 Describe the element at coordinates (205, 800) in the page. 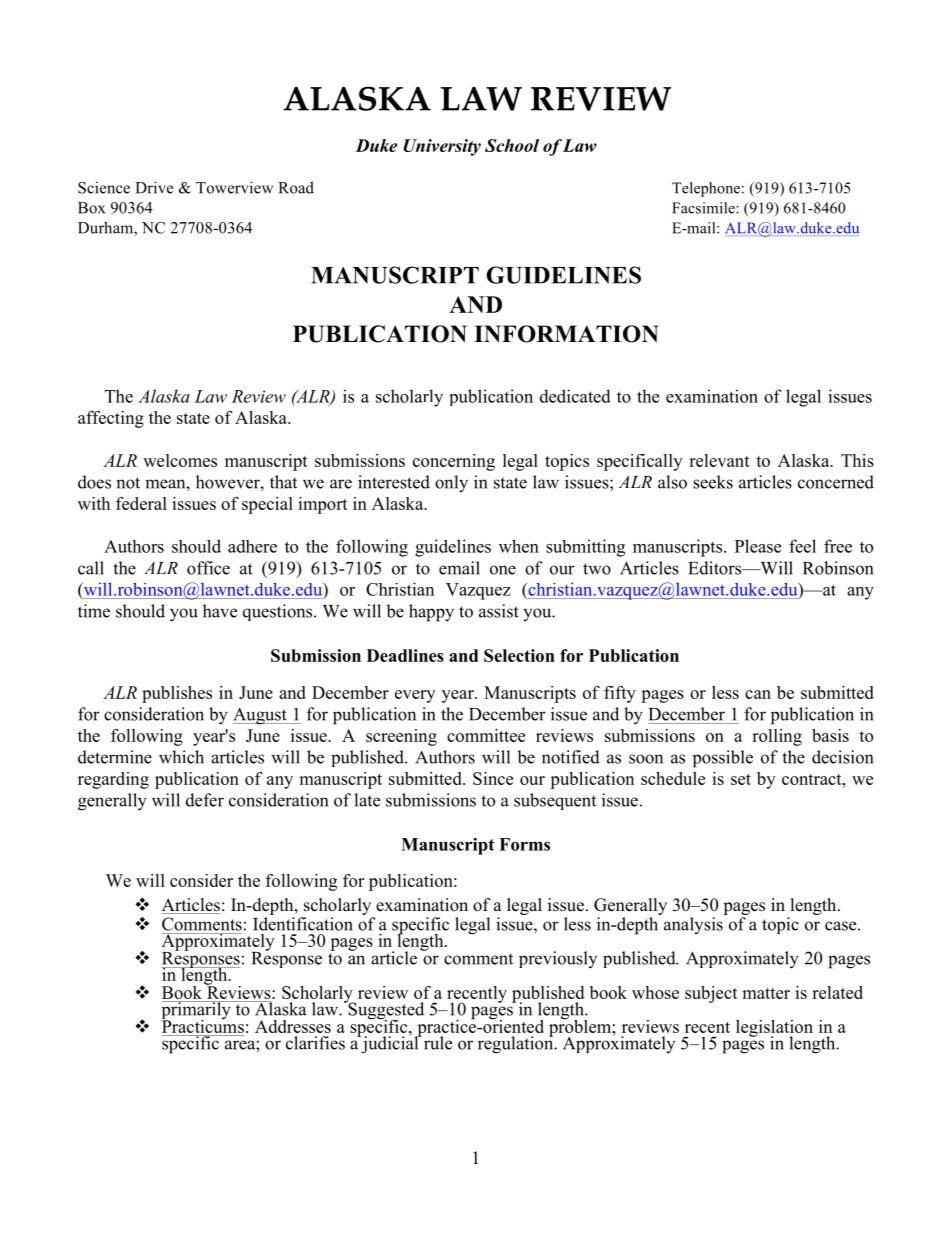

I see `defer` at that location.
